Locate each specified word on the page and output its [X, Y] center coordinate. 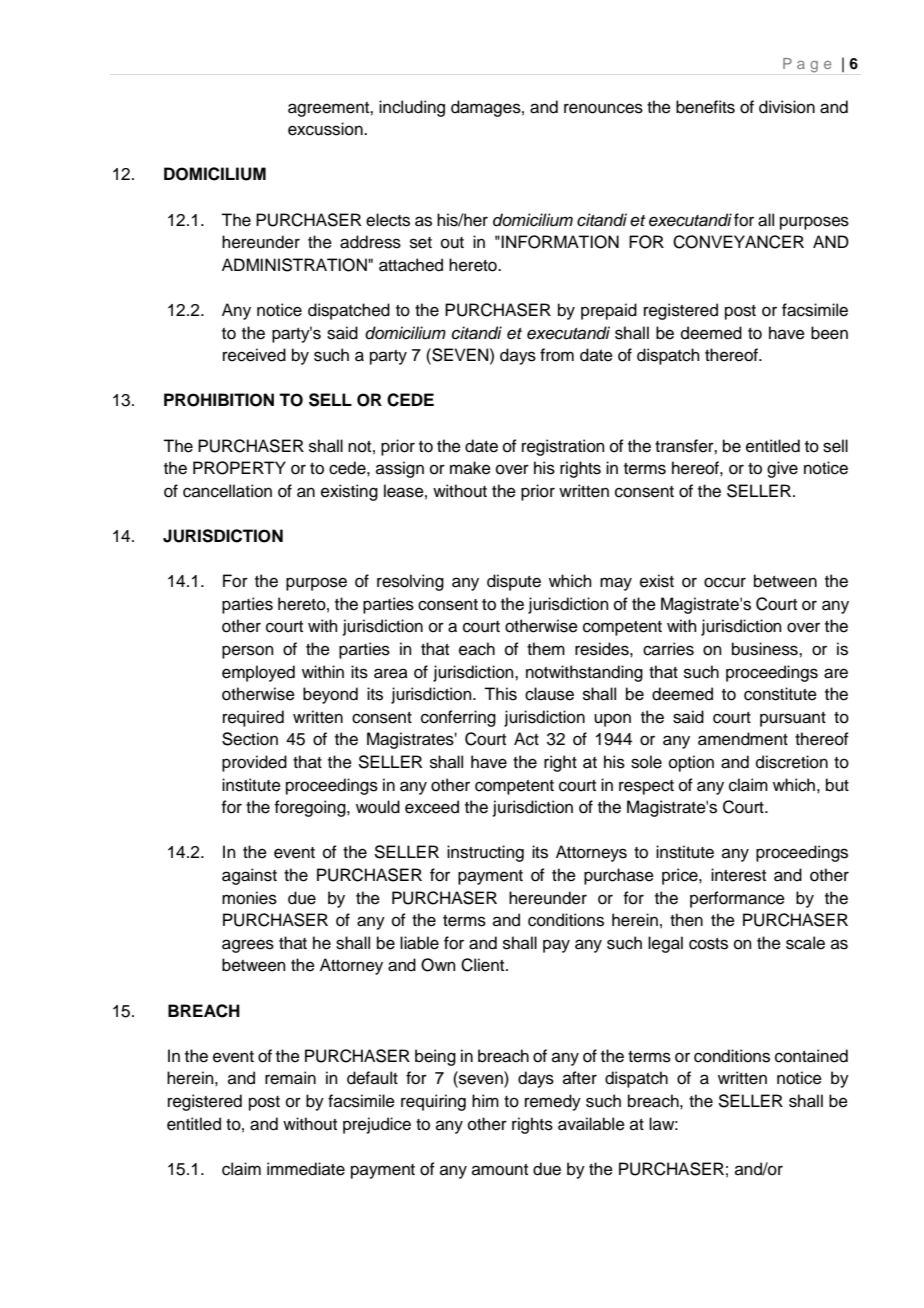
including [412, 108]
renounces [603, 108]
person [248, 652]
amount [500, 1170]
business [766, 649]
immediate [306, 1169]
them [546, 649]
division [787, 107]
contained [811, 1056]
